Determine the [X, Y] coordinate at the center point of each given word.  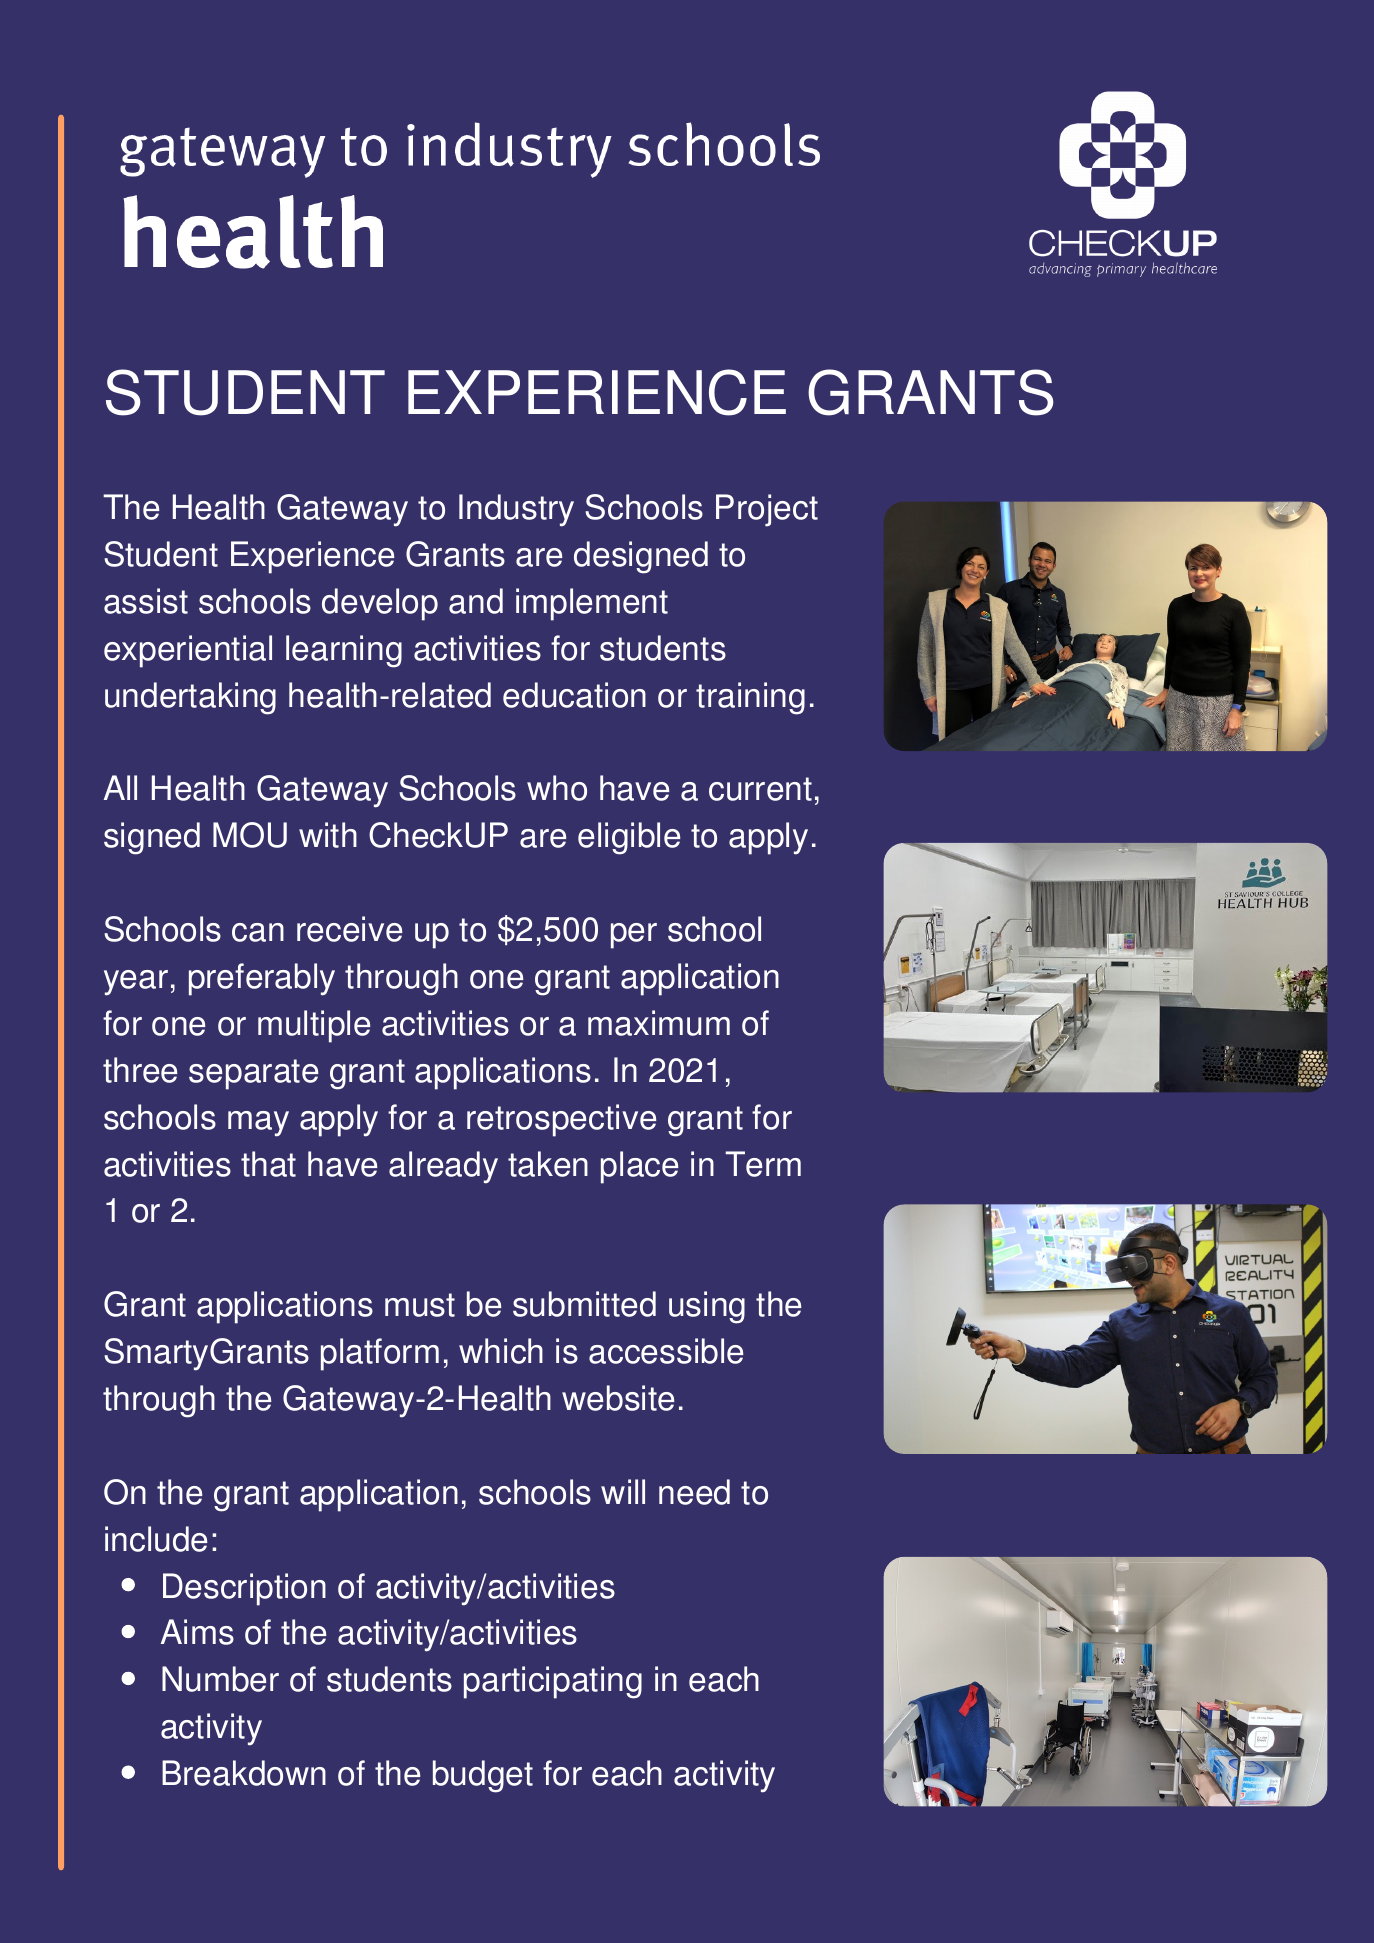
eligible [629, 838]
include [156, 1539]
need [694, 1492]
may [258, 1124]
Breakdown [244, 1773]
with [328, 835]
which [501, 1351]
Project [767, 510]
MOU [250, 835]
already [443, 1167]
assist [146, 601]
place [639, 1167]
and [476, 601]
